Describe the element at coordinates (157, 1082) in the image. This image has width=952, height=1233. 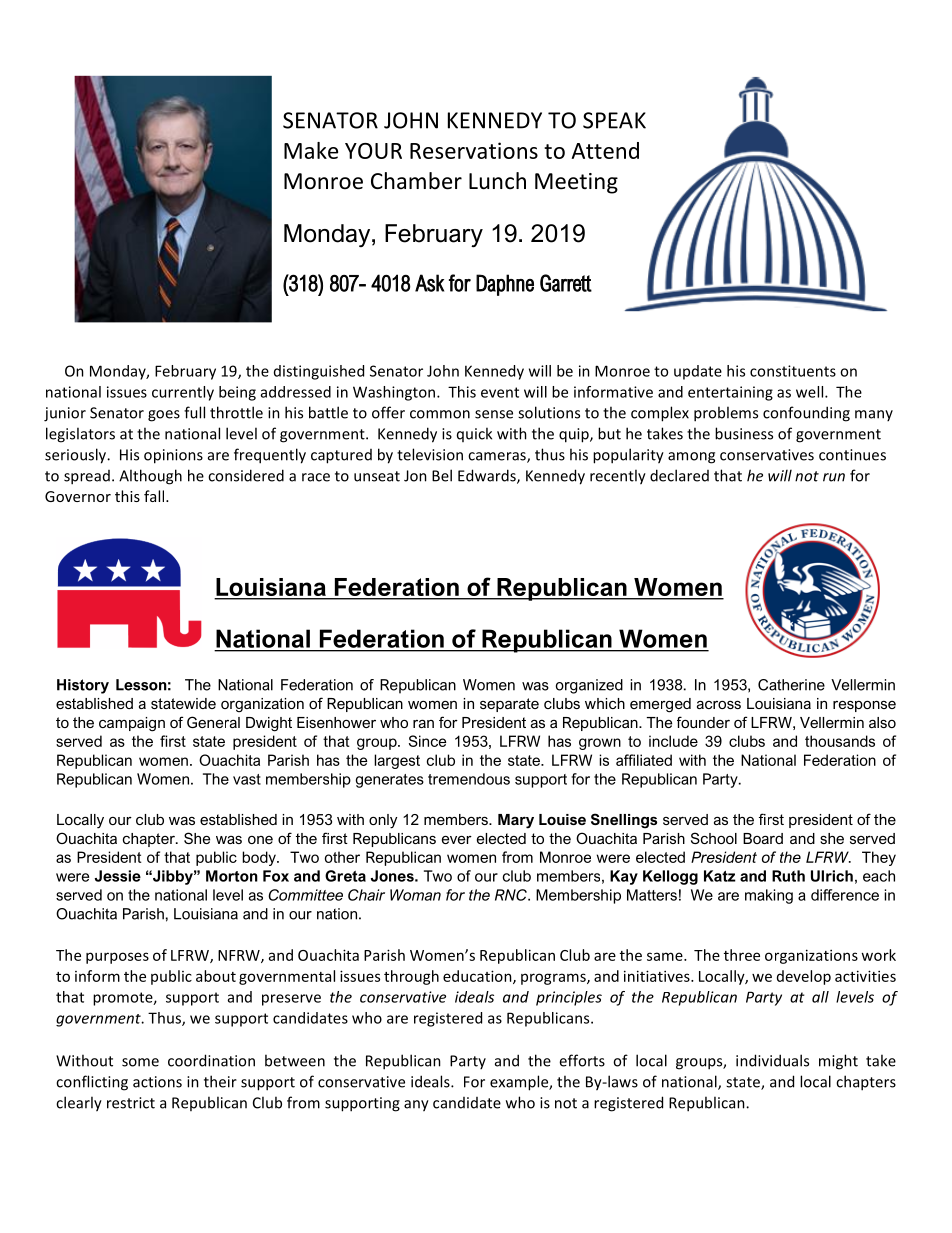
I see `actions` at that location.
